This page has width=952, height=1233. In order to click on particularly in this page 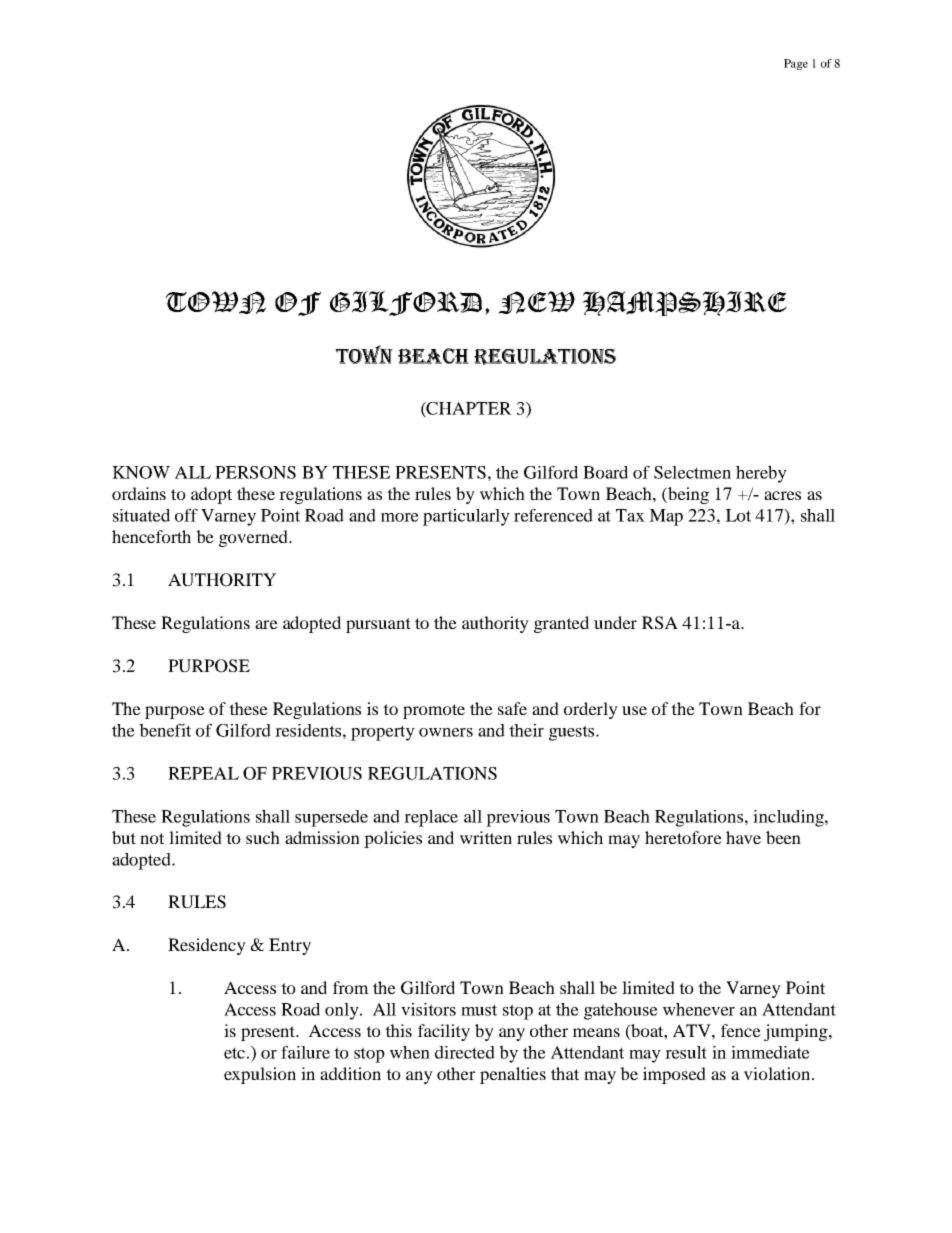, I will do `click(466, 517)`.
